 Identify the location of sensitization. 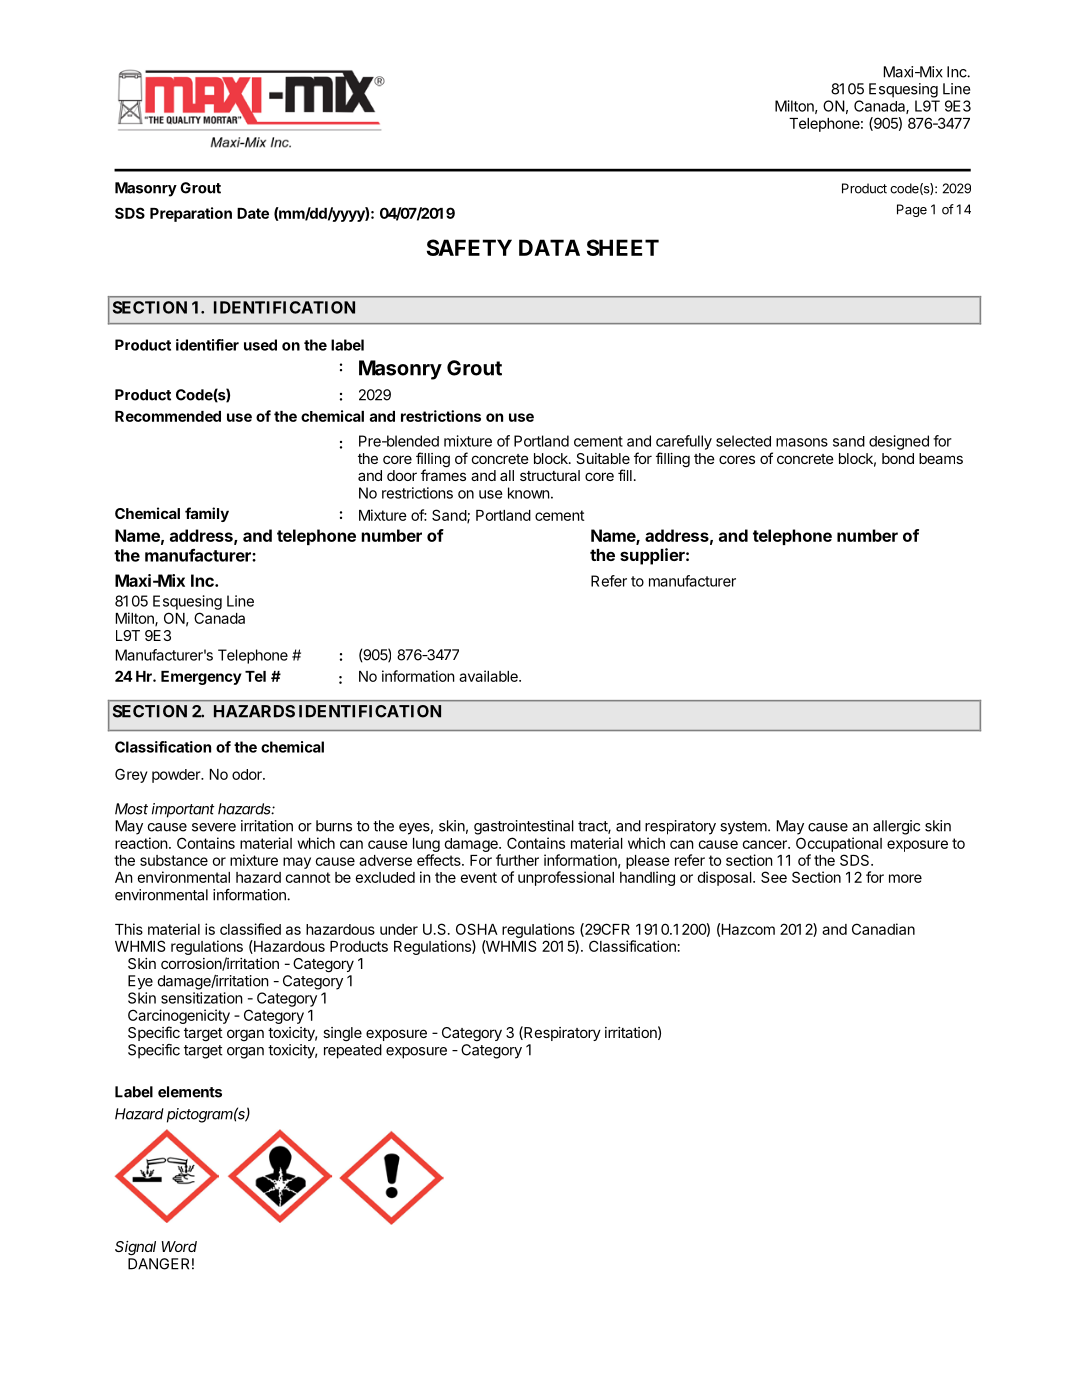
(202, 998).
